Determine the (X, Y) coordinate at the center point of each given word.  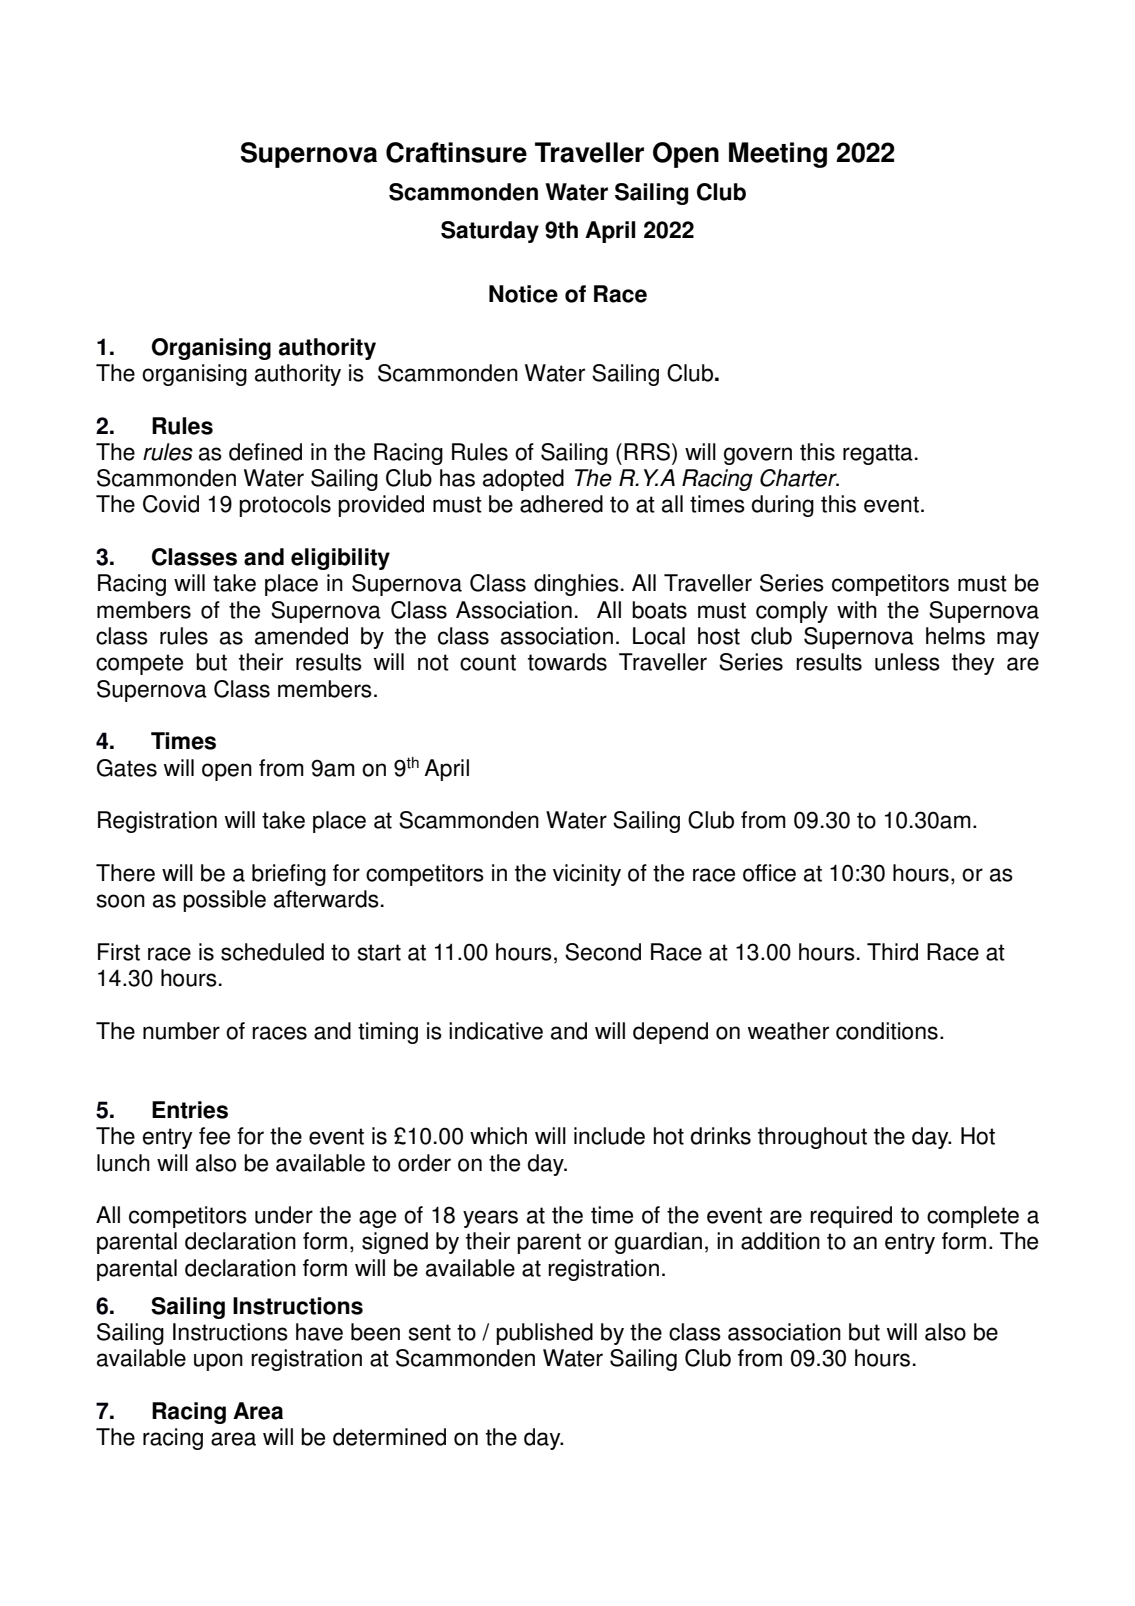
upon (218, 1362)
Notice (523, 294)
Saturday (490, 232)
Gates (127, 768)
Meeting (778, 155)
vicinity (587, 875)
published (544, 1334)
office (769, 873)
